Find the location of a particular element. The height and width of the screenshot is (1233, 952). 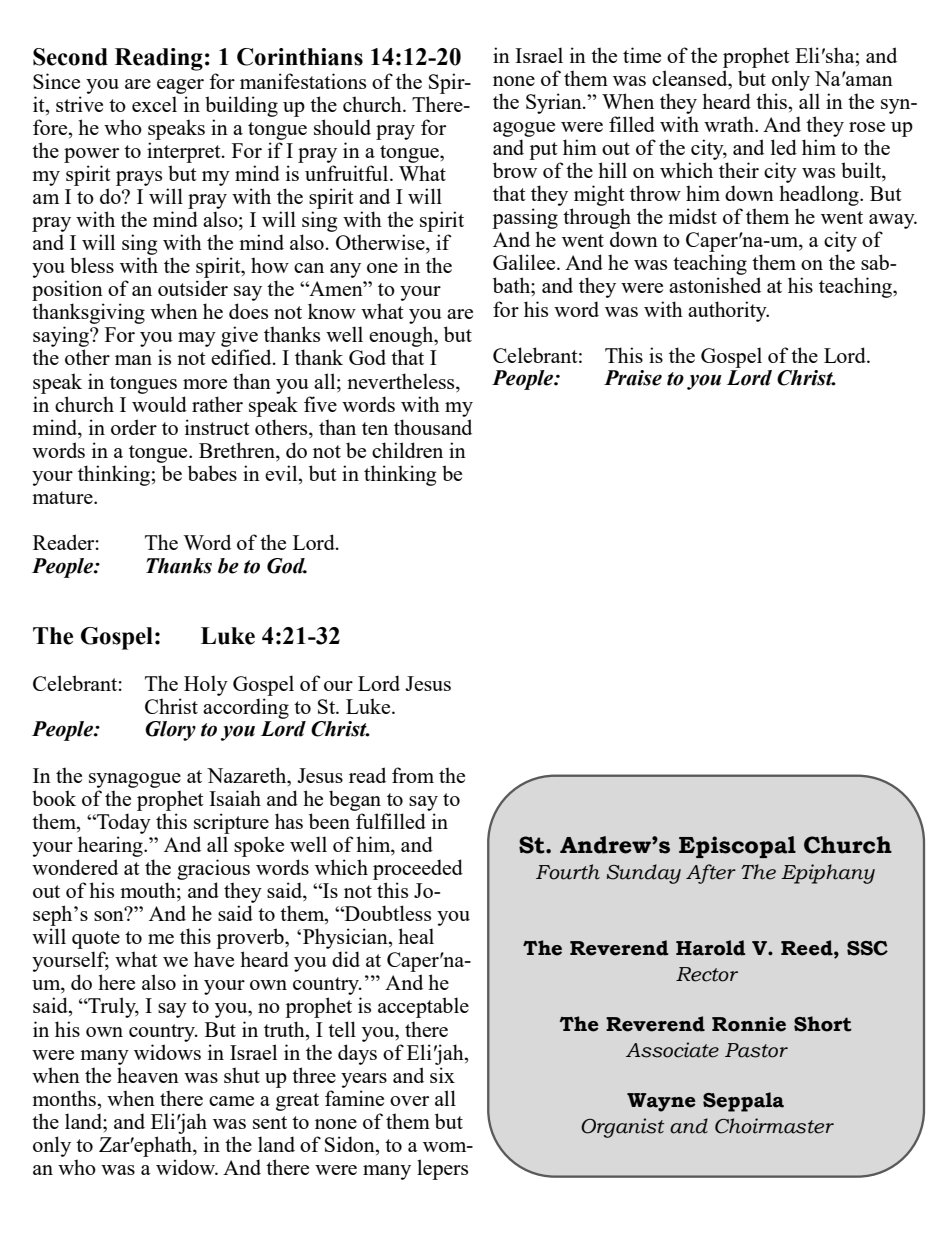

excel is located at coordinates (154, 104).
